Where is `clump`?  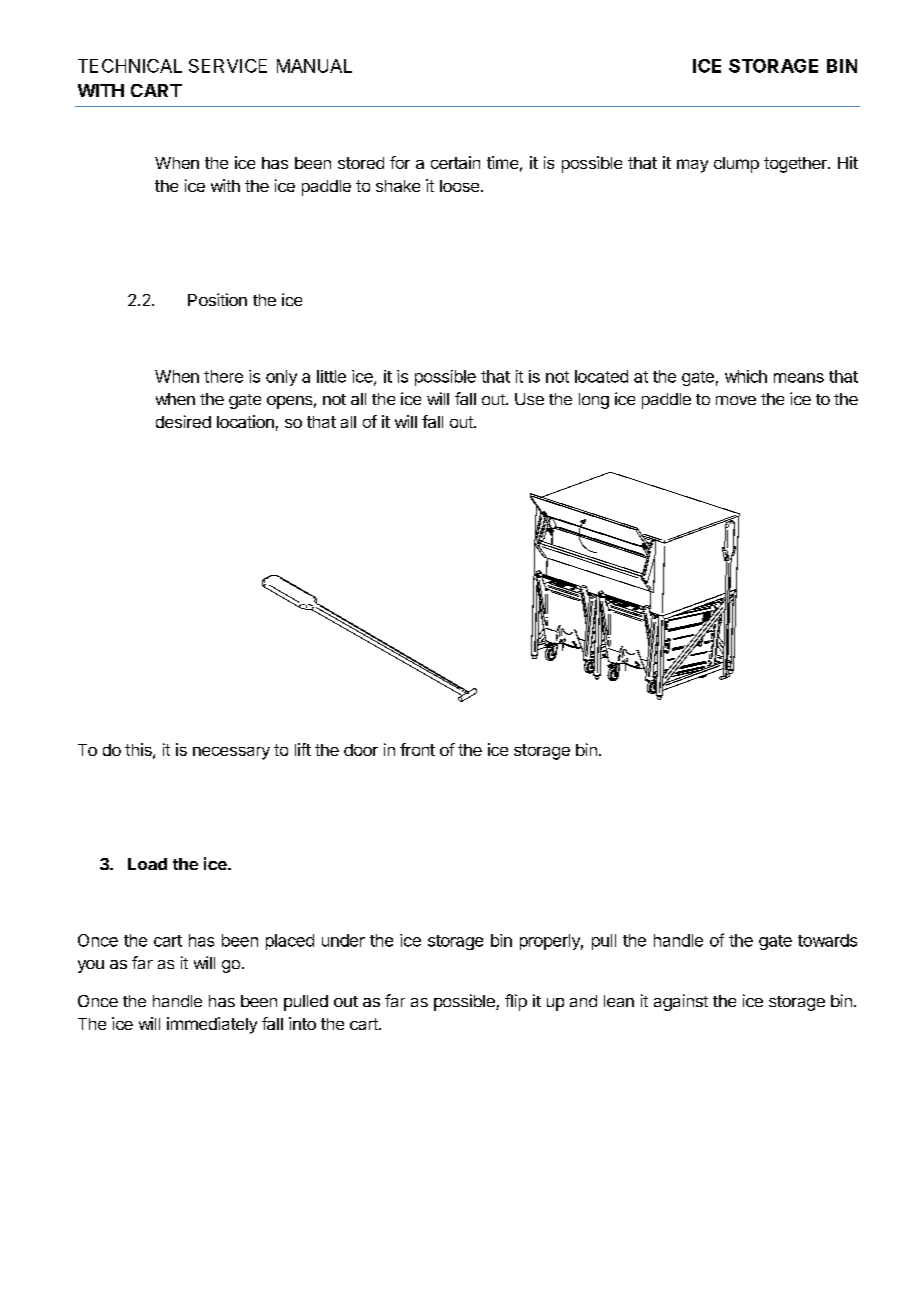 clump is located at coordinates (736, 165).
